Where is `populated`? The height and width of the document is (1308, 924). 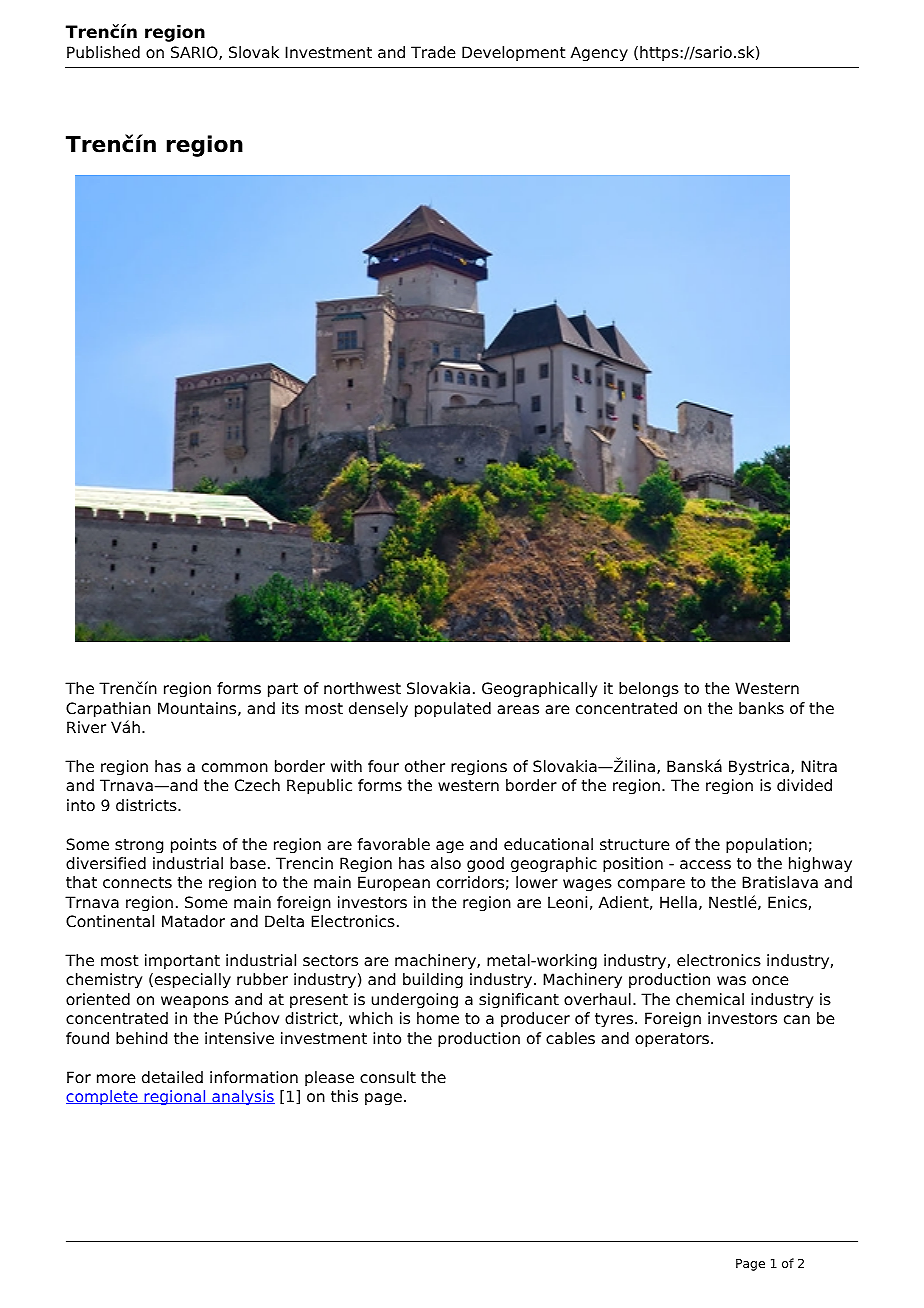 populated is located at coordinates (453, 710).
